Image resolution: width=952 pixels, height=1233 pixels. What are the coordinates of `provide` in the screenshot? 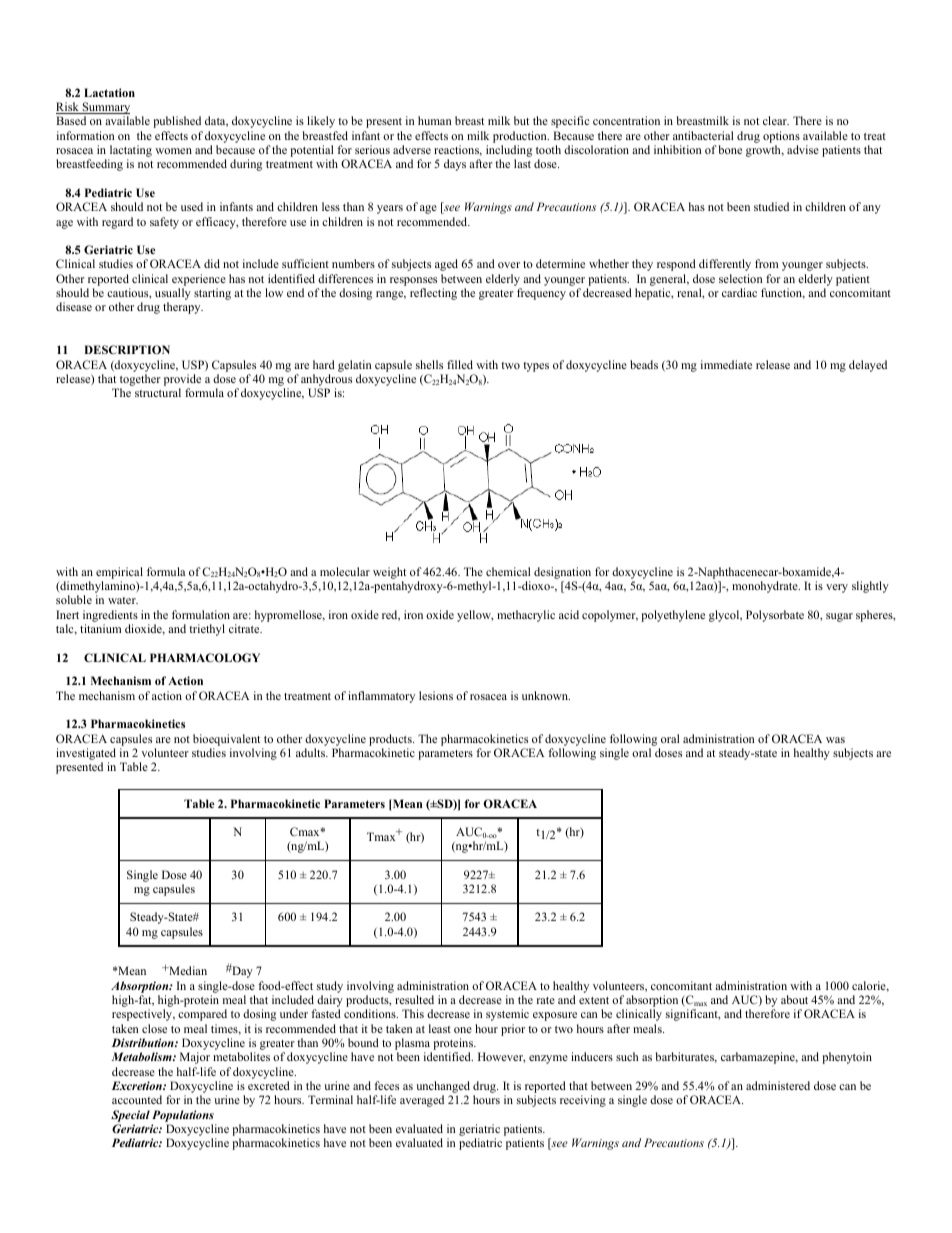 It's located at (182, 381).
